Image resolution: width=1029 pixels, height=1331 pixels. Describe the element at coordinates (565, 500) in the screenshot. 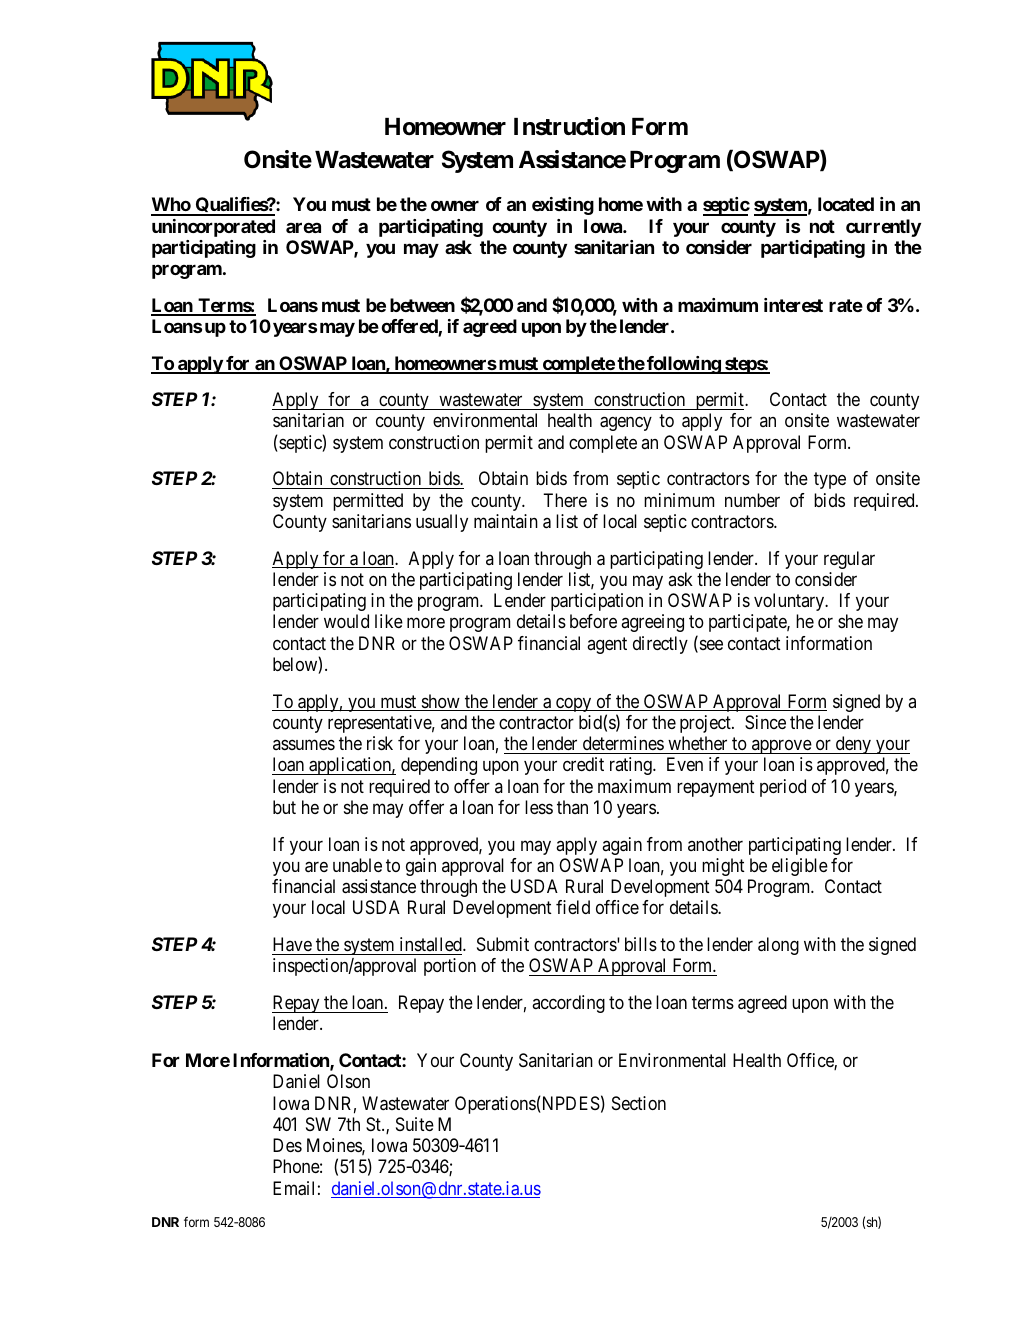

I see `There` at that location.
